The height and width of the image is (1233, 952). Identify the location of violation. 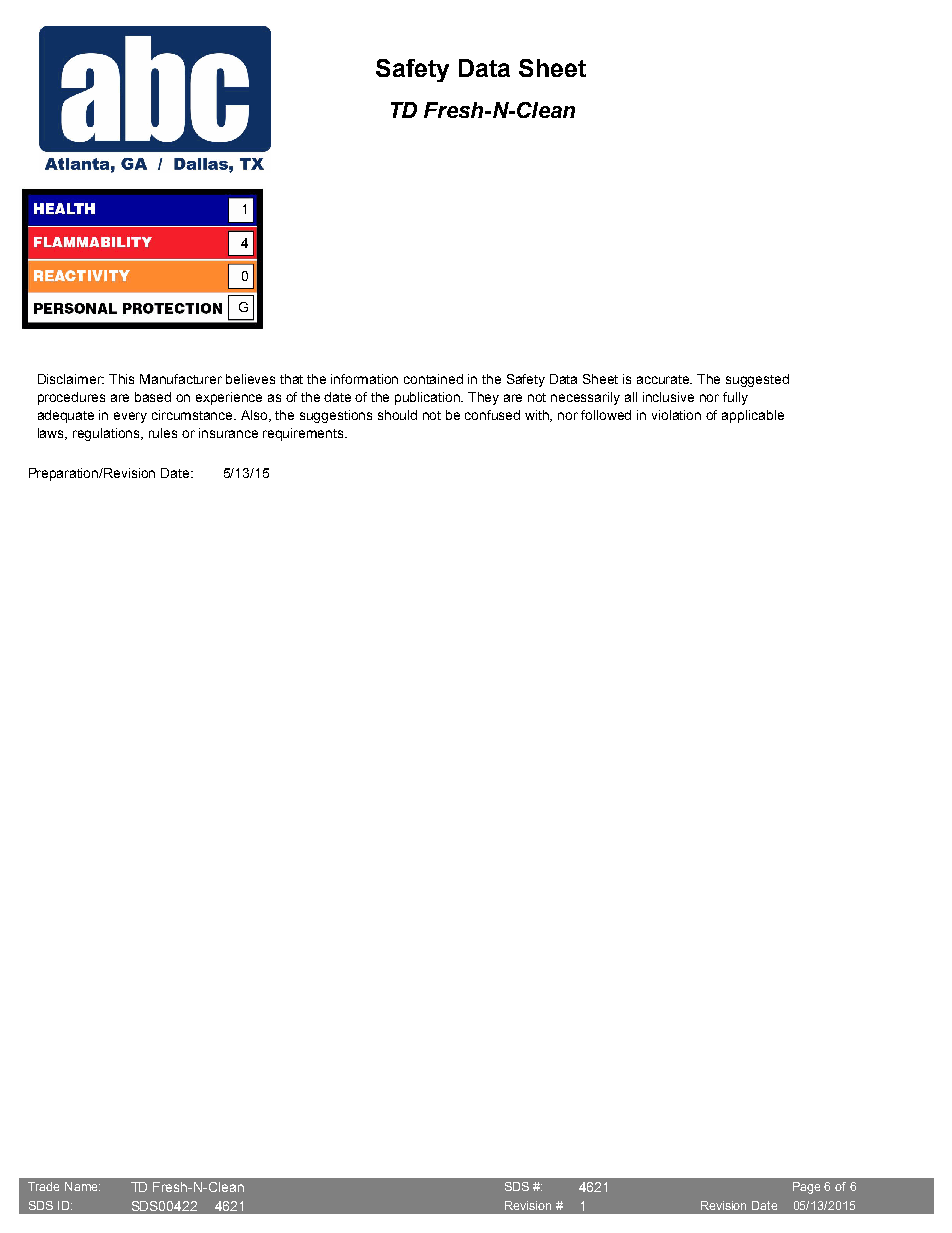
(676, 415).
